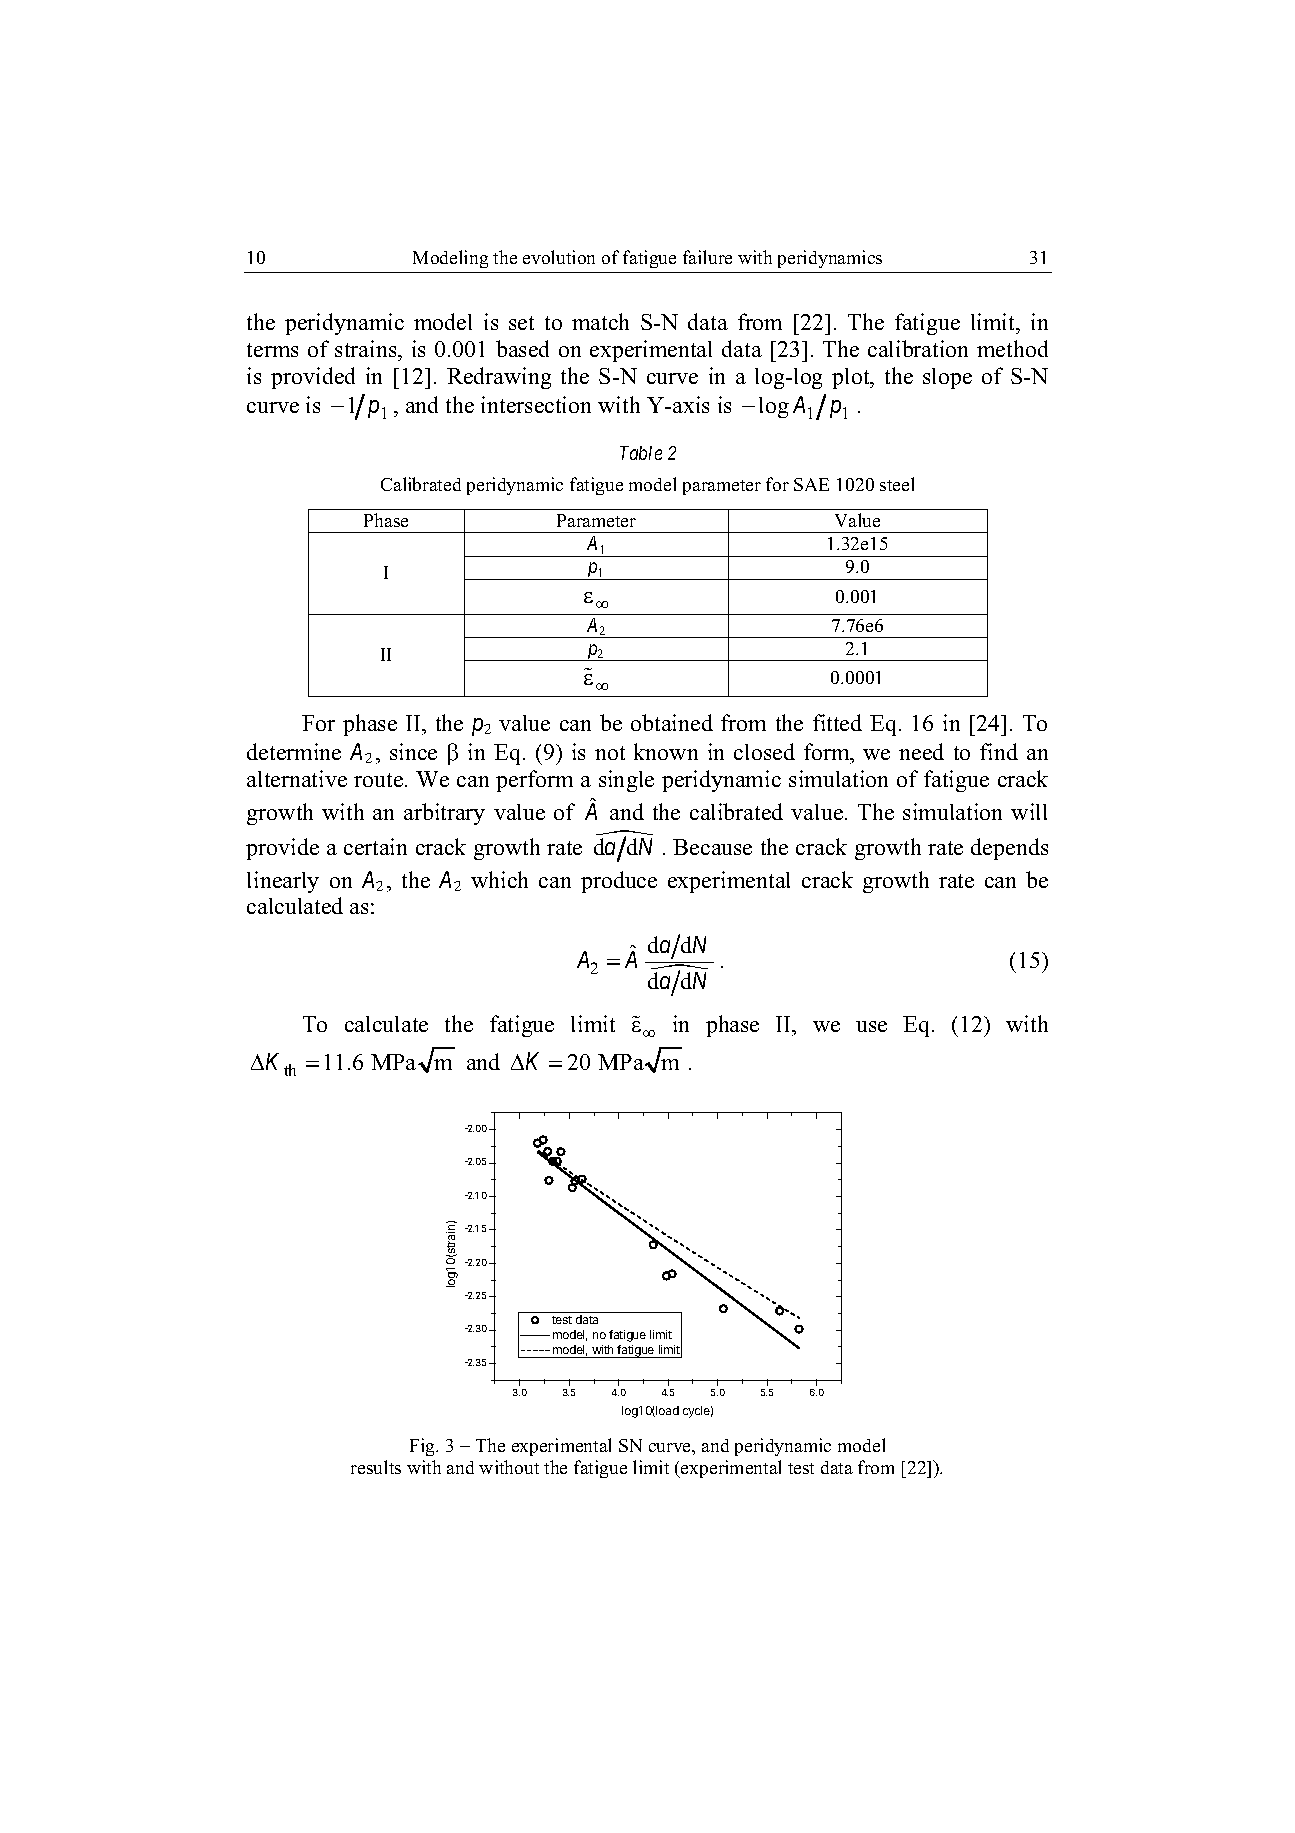 This screenshot has height=1833, width=1295. I want to click on linearly, so click(283, 882).
